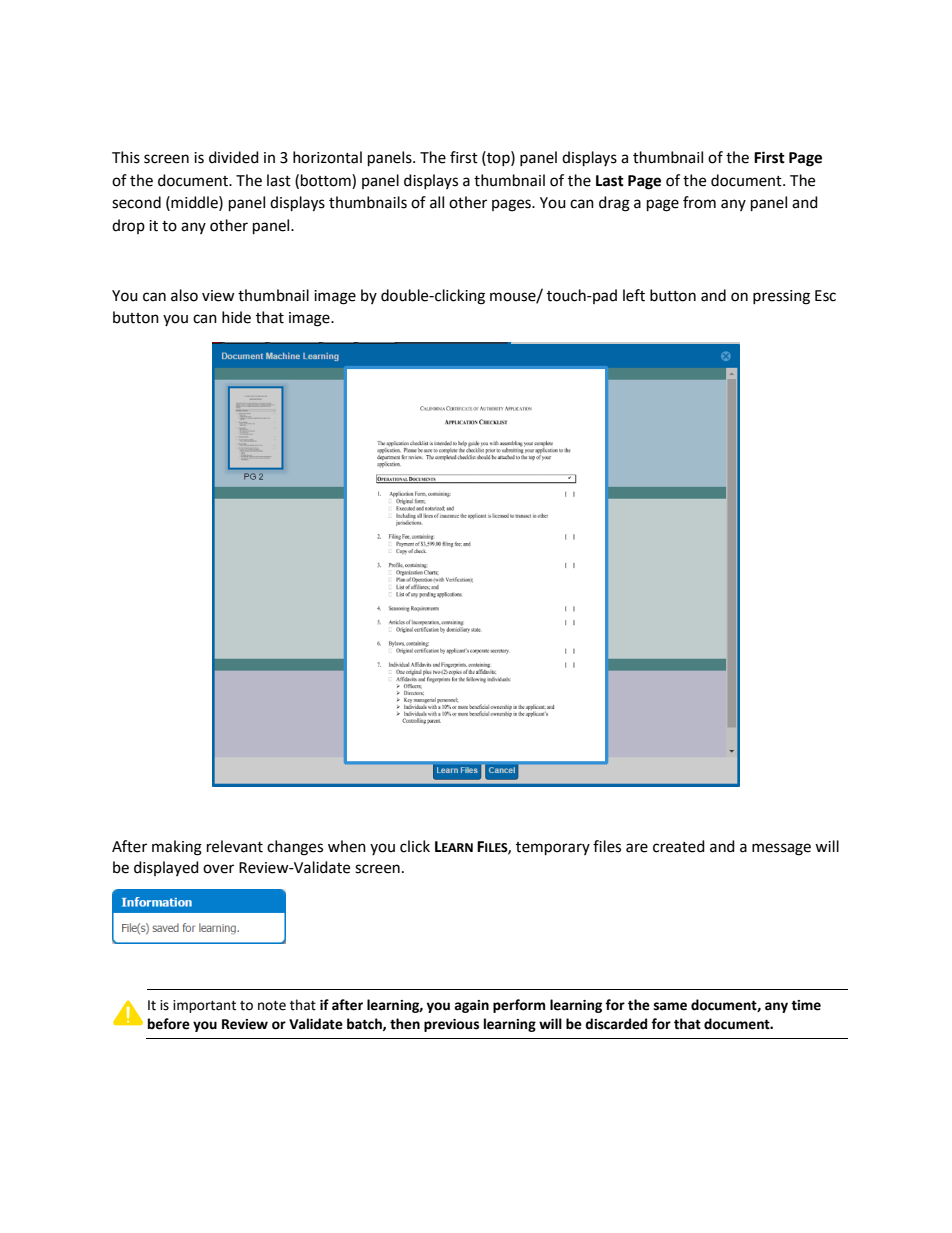 The image size is (952, 1233). What do you see at coordinates (236, 317) in the screenshot?
I see `hide` at bounding box center [236, 317].
